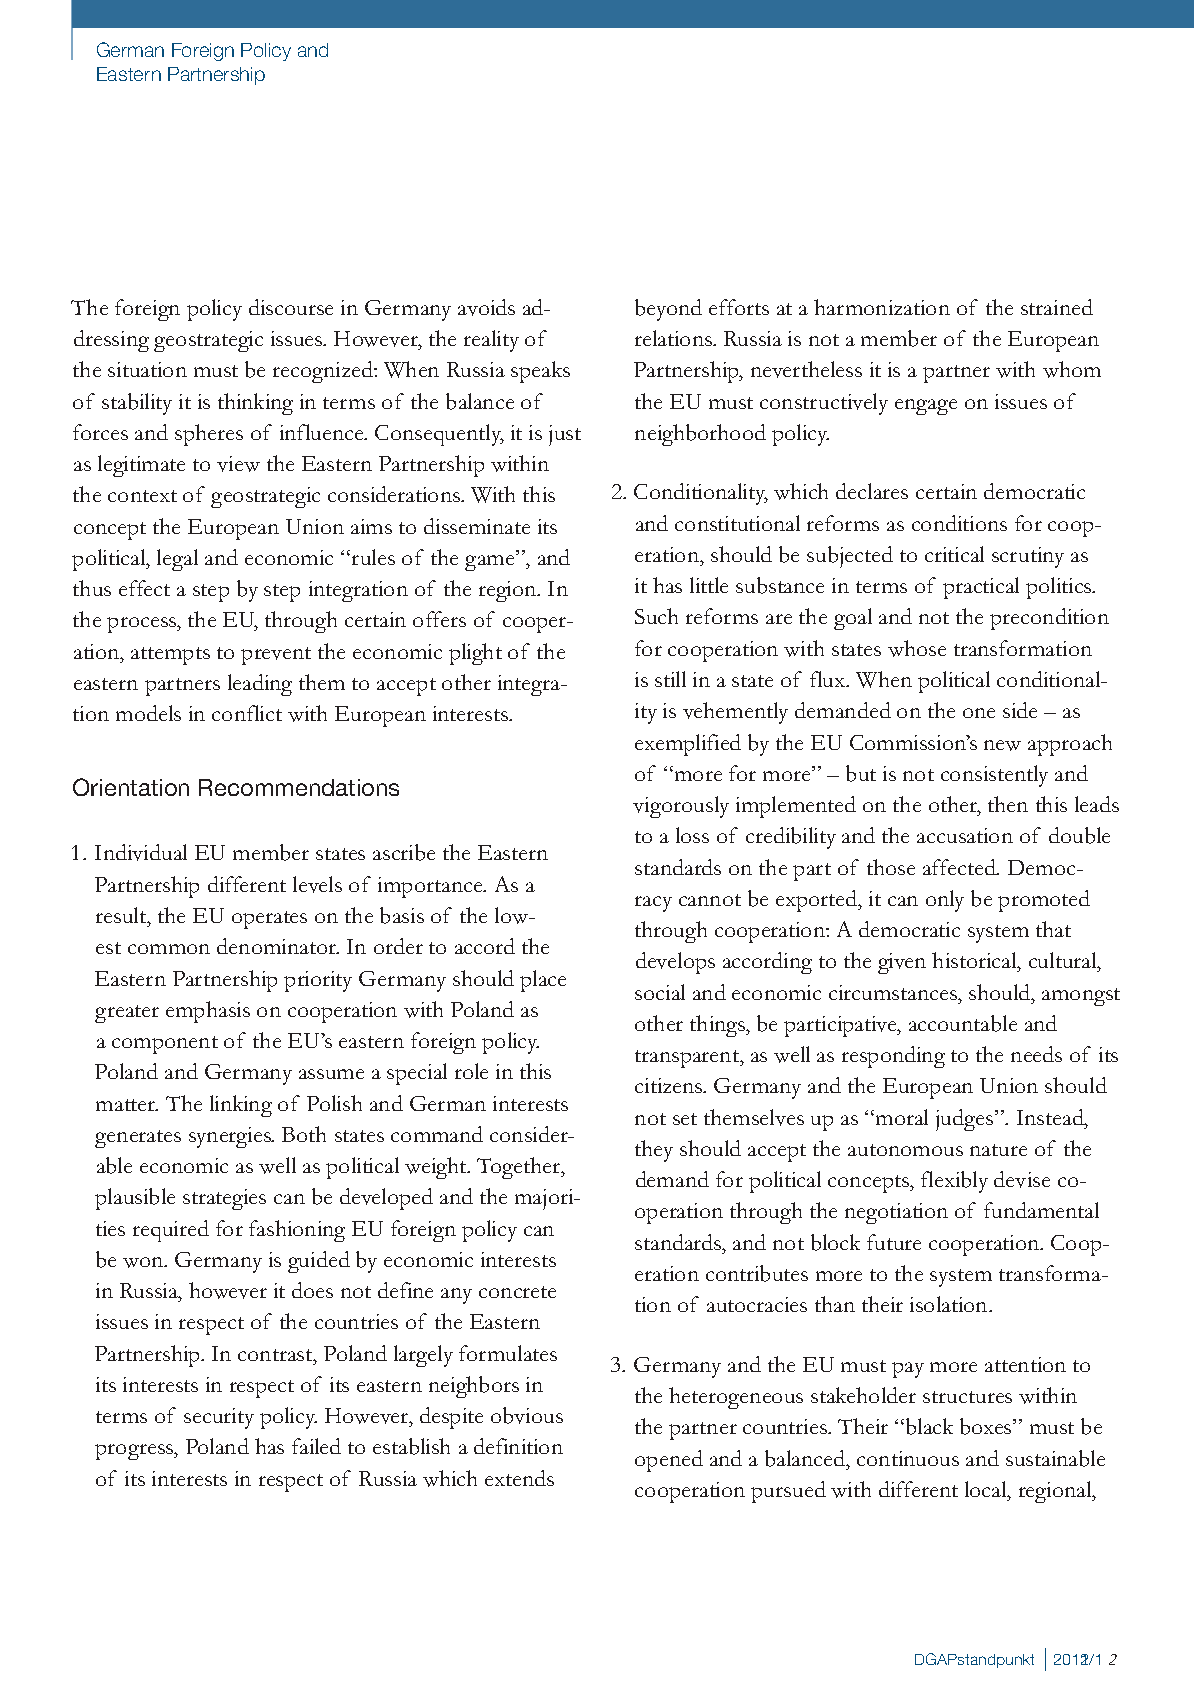  Describe the element at coordinates (670, 1085) in the screenshot. I see `citizens` at that location.
